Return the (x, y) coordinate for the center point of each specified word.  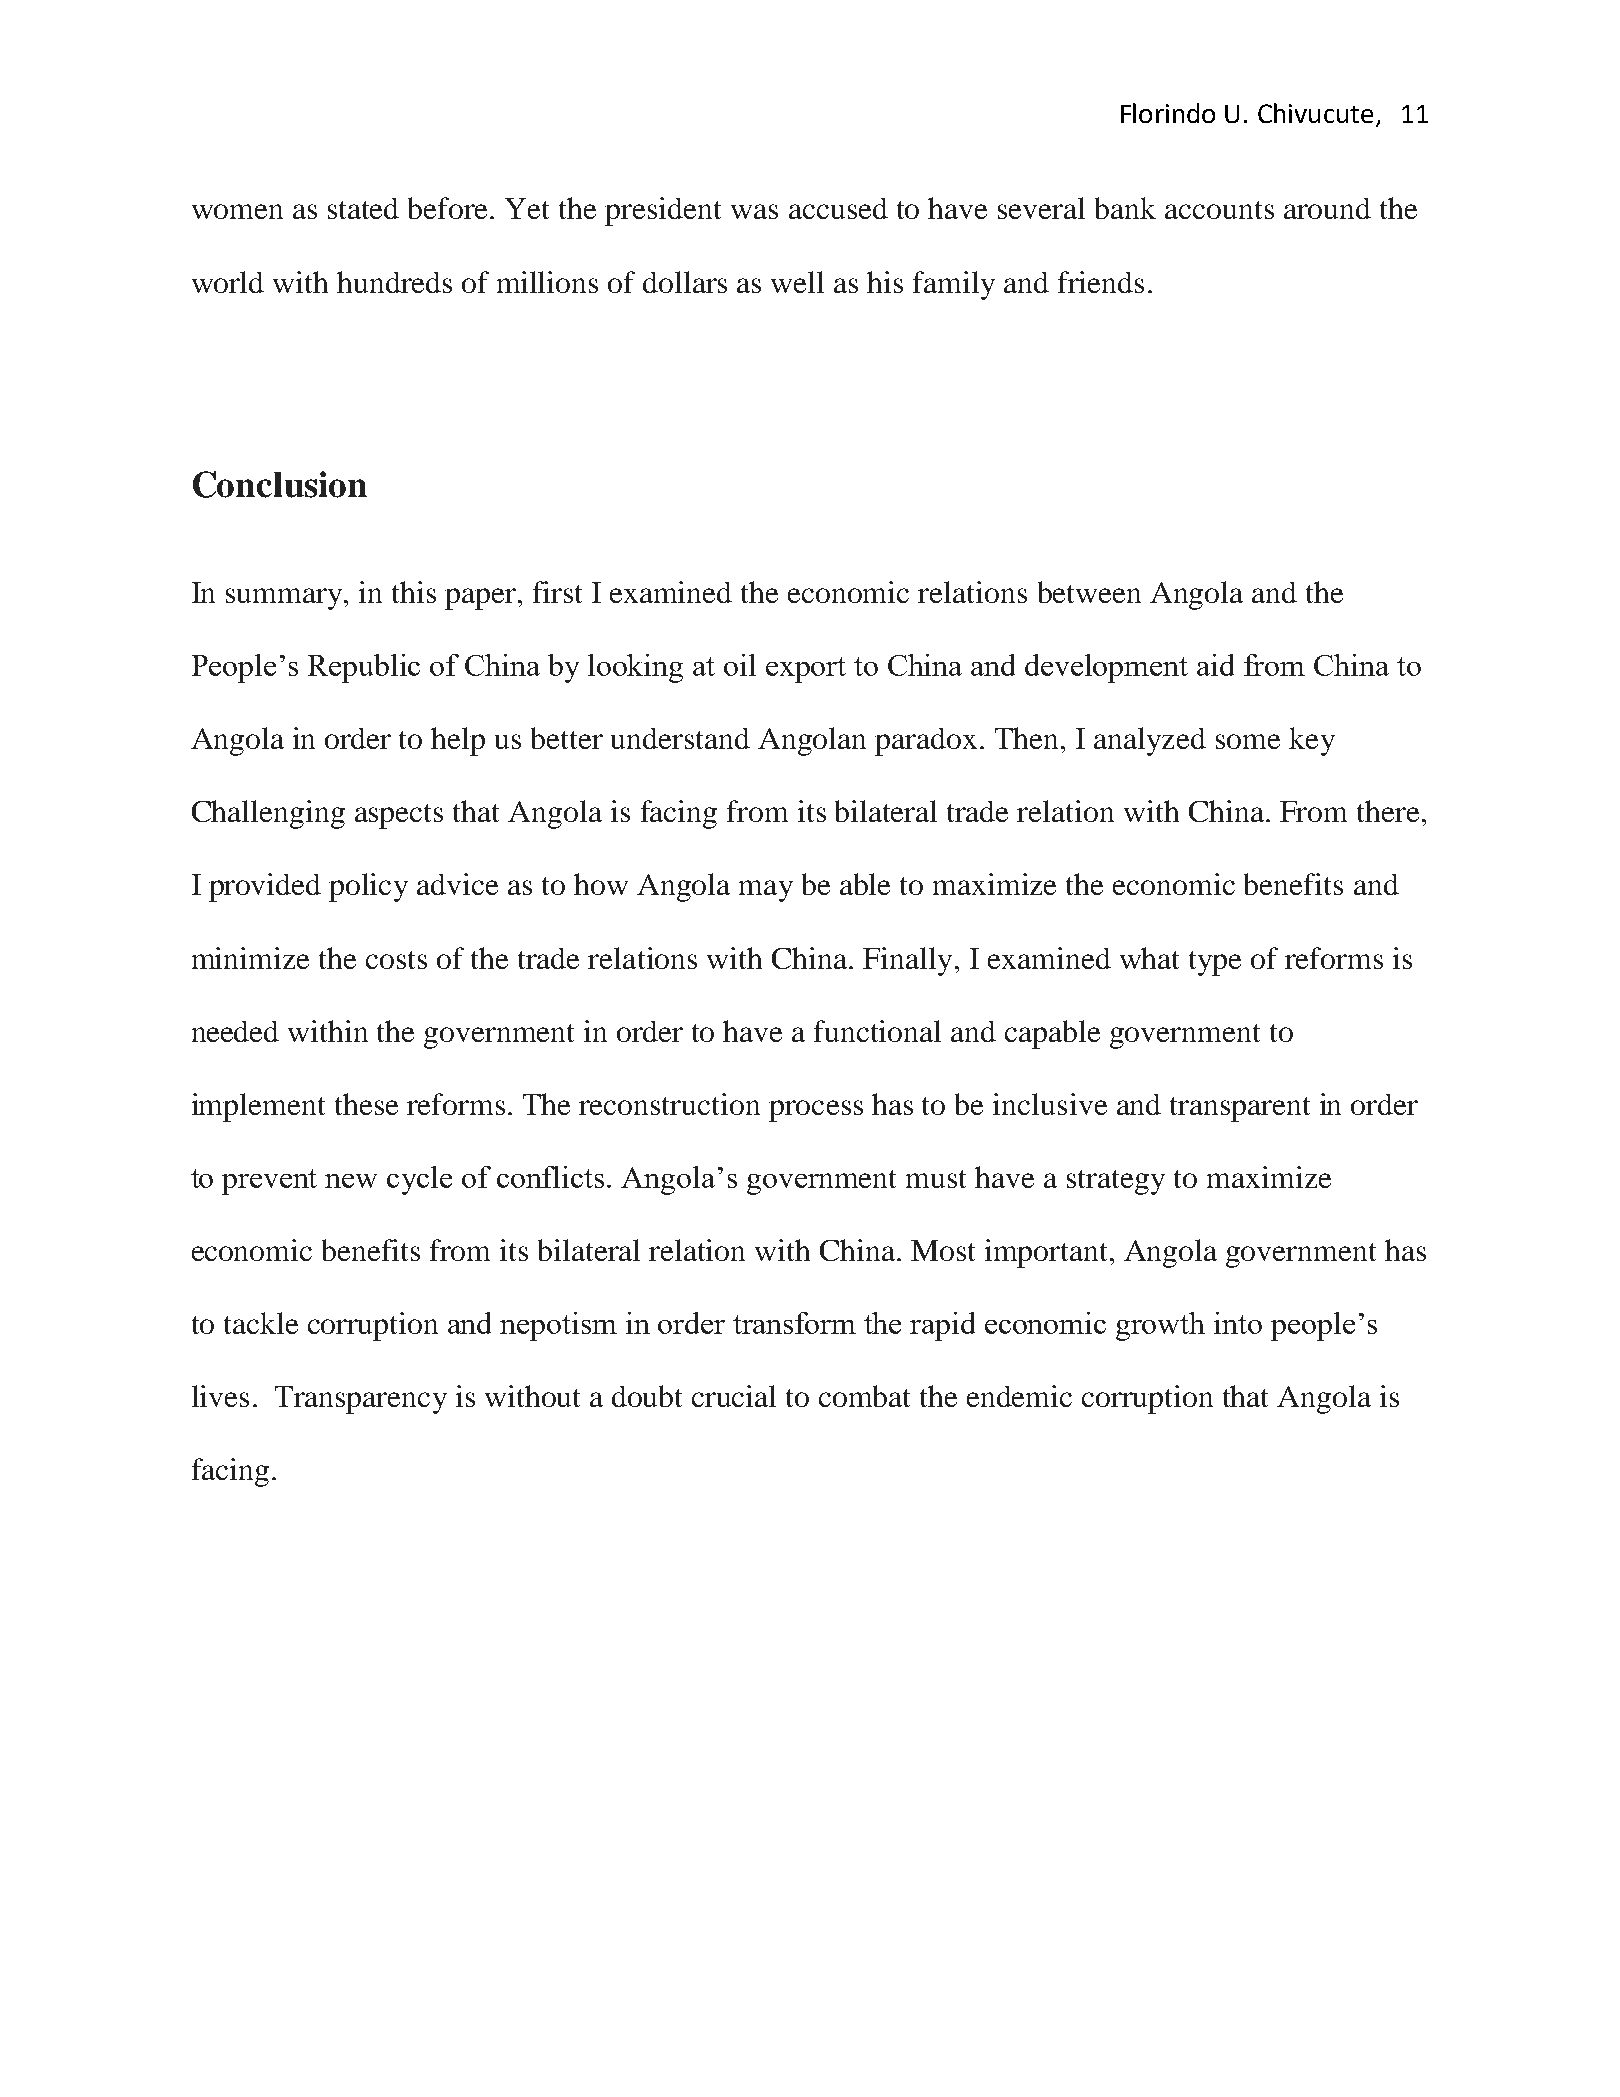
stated (363, 208)
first (557, 592)
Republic (364, 668)
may (766, 891)
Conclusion (280, 484)
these (366, 1104)
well (797, 282)
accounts (1219, 210)
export (806, 670)
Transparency (361, 1400)
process (816, 1111)
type (1215, 963)
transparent (1240, 1109)
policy (368, 887)
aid (1215, 665)
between (1089, 592)
